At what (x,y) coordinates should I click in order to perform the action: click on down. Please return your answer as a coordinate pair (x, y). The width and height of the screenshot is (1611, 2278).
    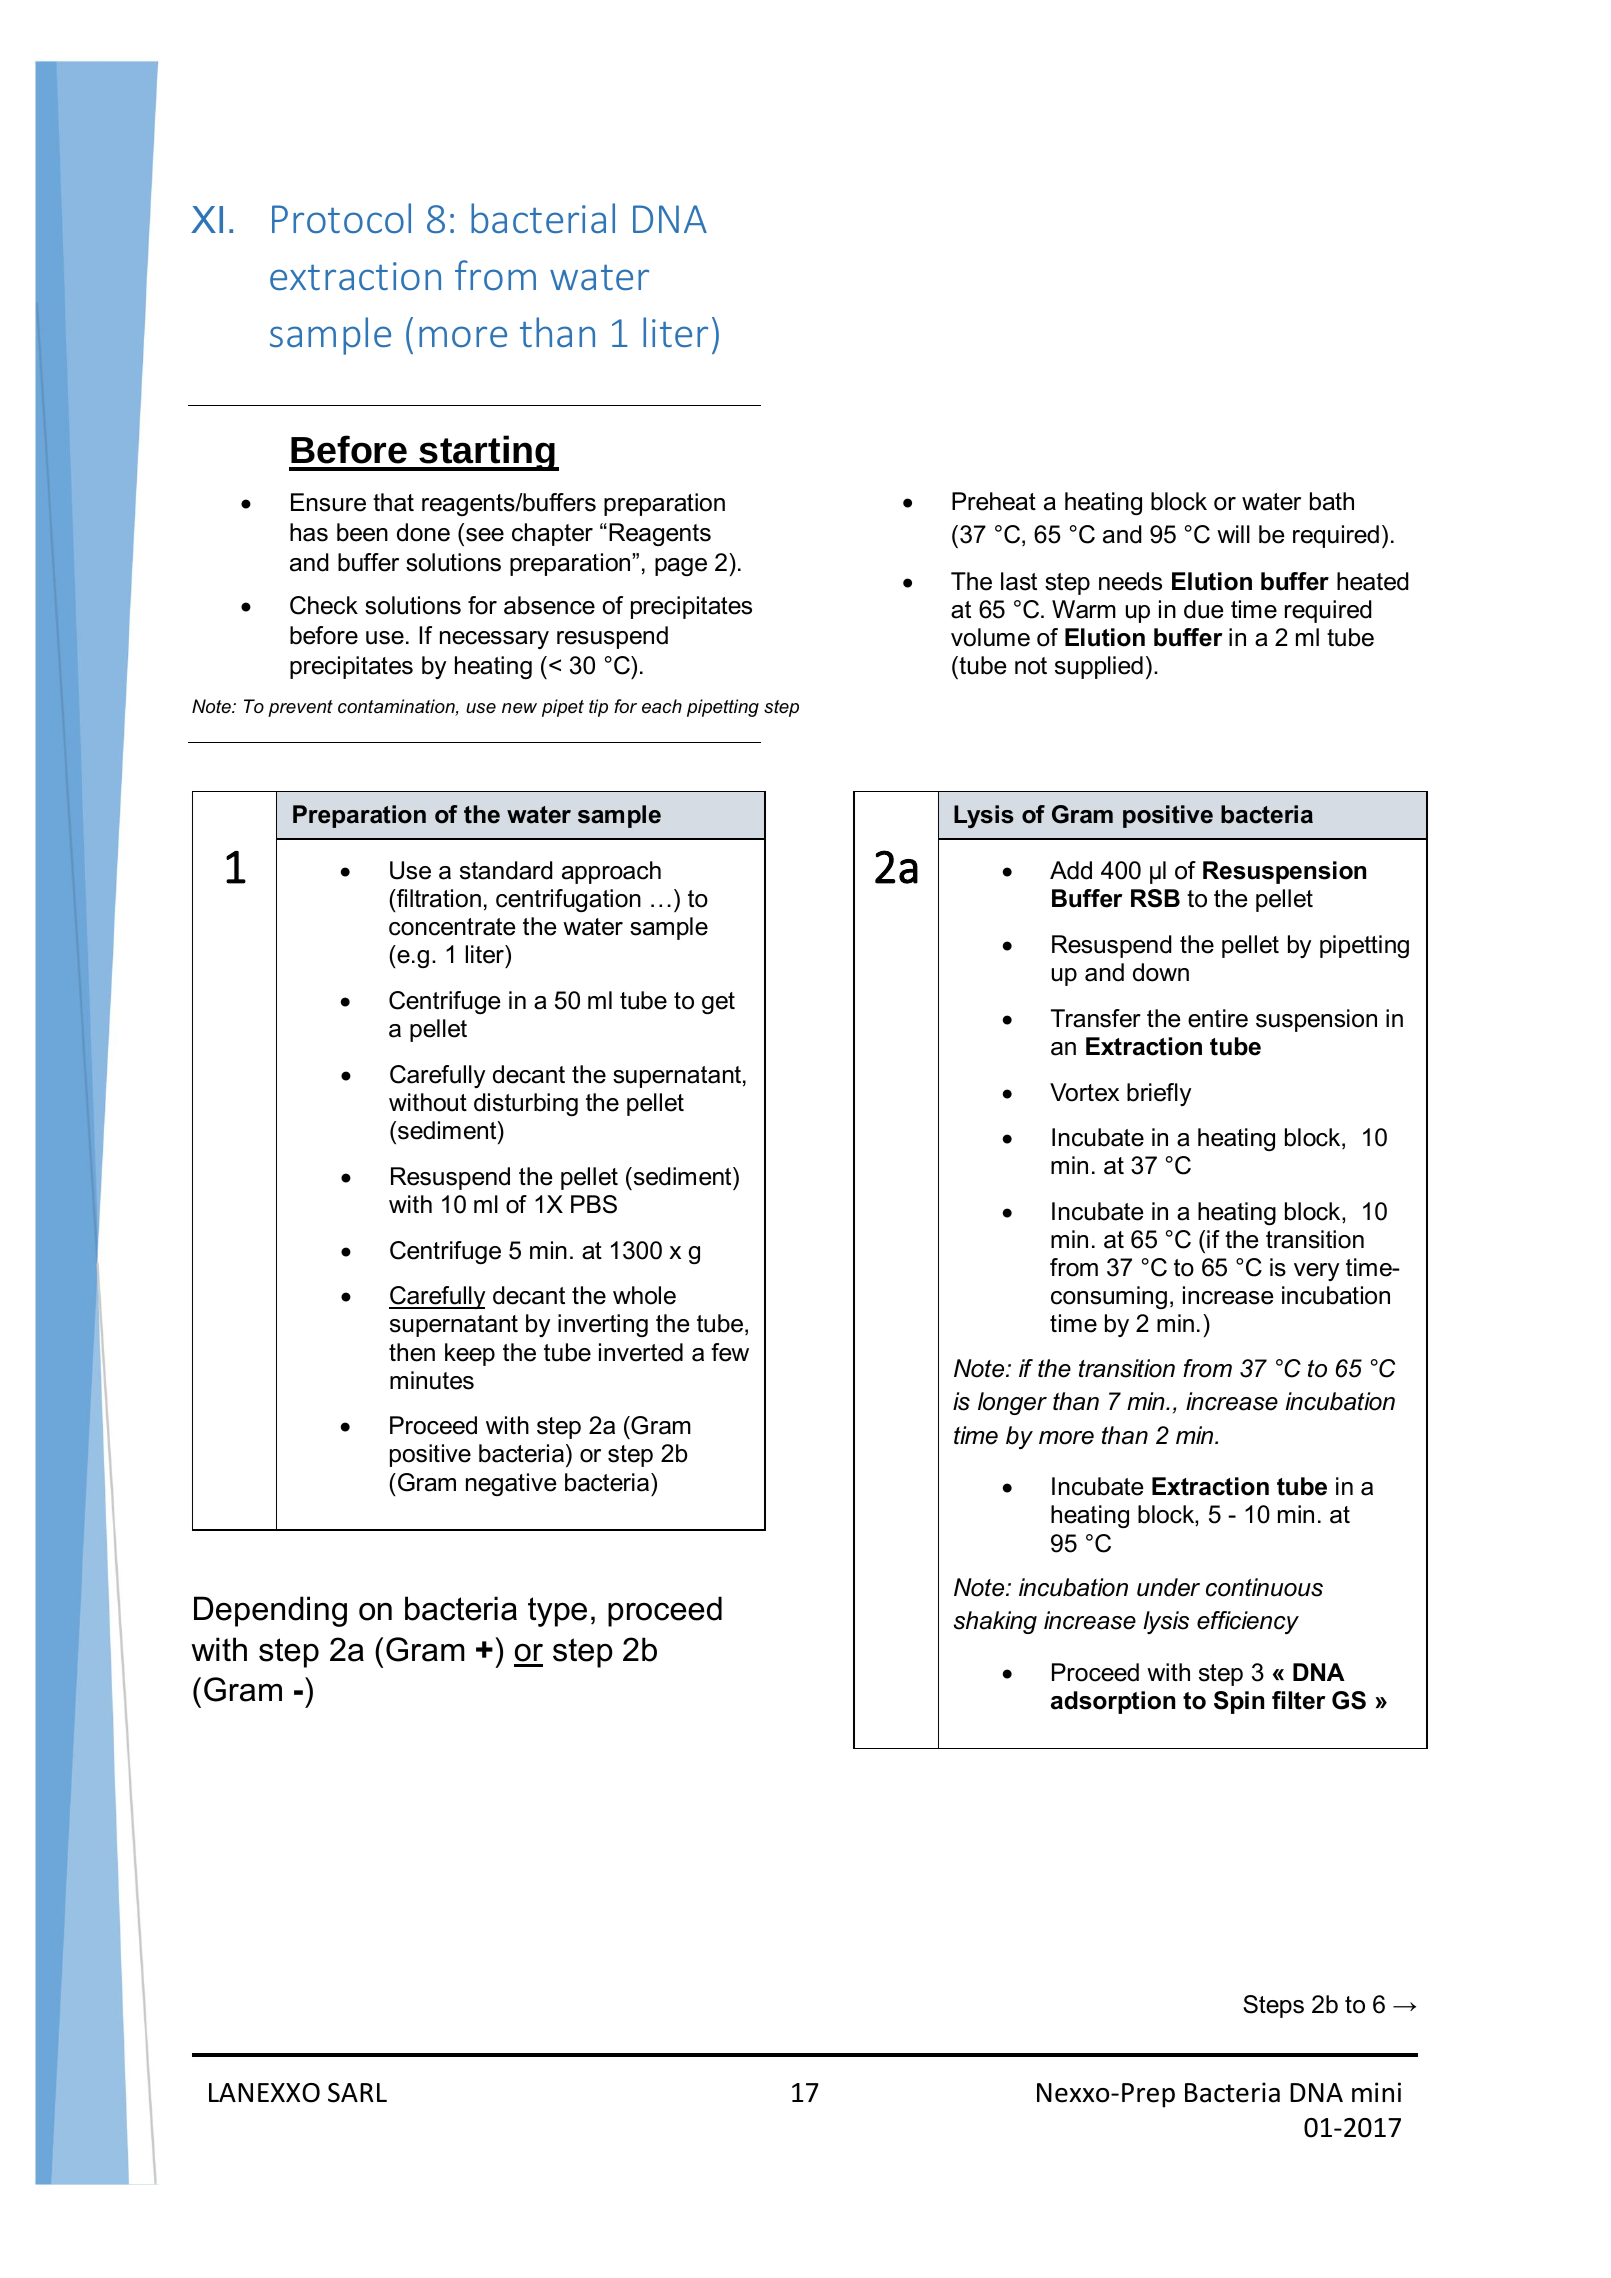
    Looking at the image, I should click on (1161, 972).
